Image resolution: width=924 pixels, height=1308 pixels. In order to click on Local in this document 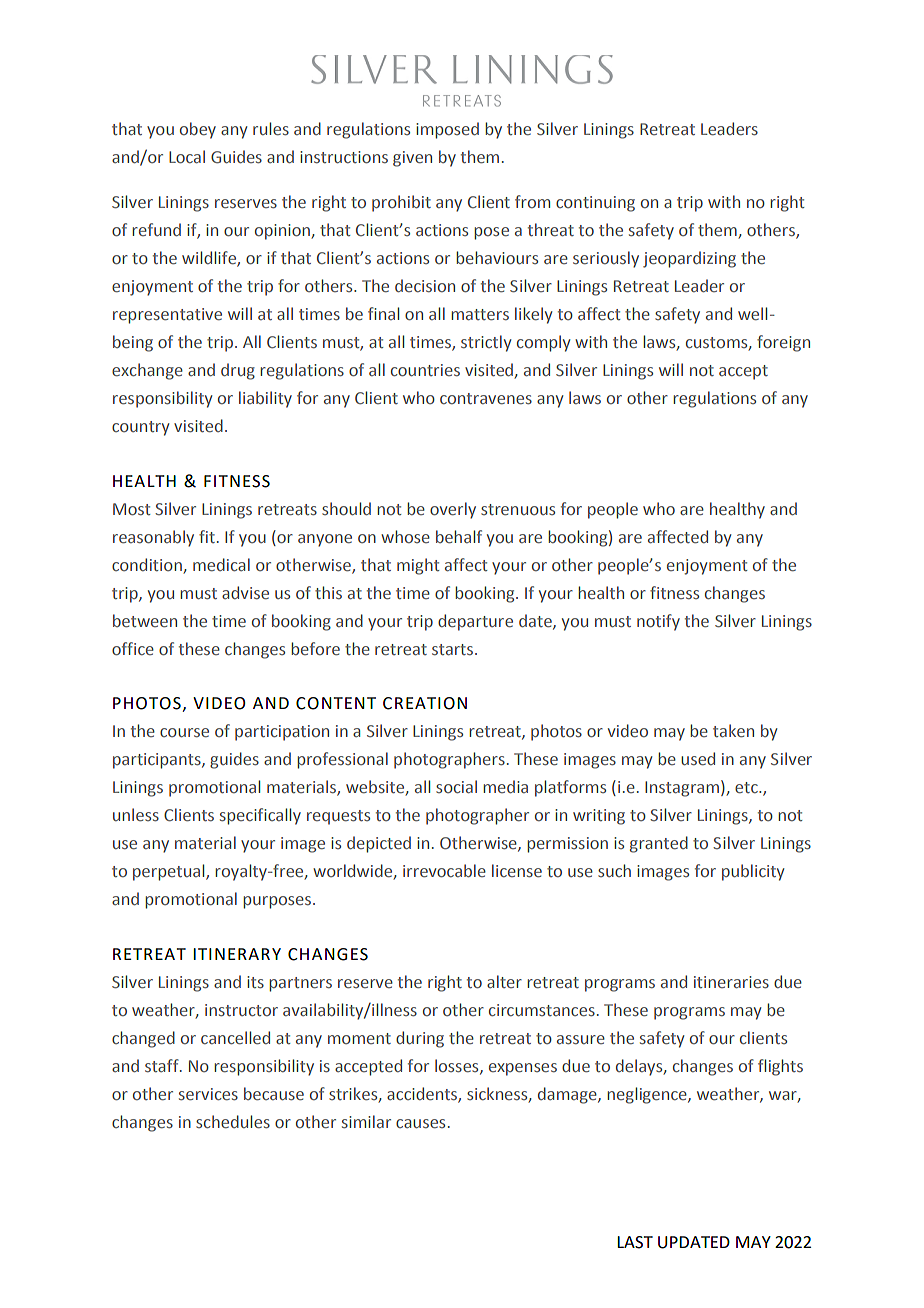, I will do `click(187, 156)`.
